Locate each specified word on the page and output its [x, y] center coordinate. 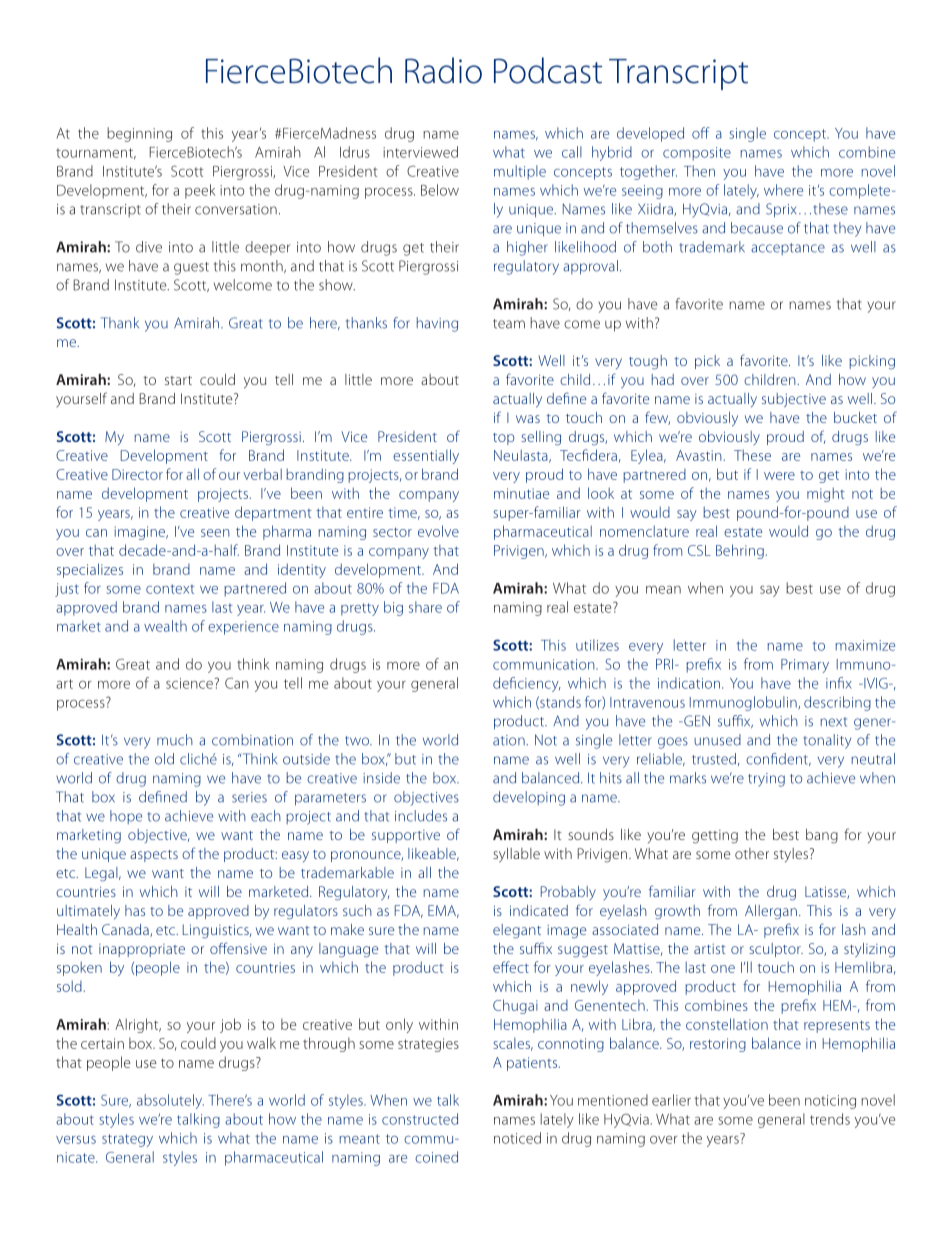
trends [830, 1119]
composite [697, 154]
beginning [139, 134]
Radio [443, 70]
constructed [420, 1119]
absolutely [170, 1101]
